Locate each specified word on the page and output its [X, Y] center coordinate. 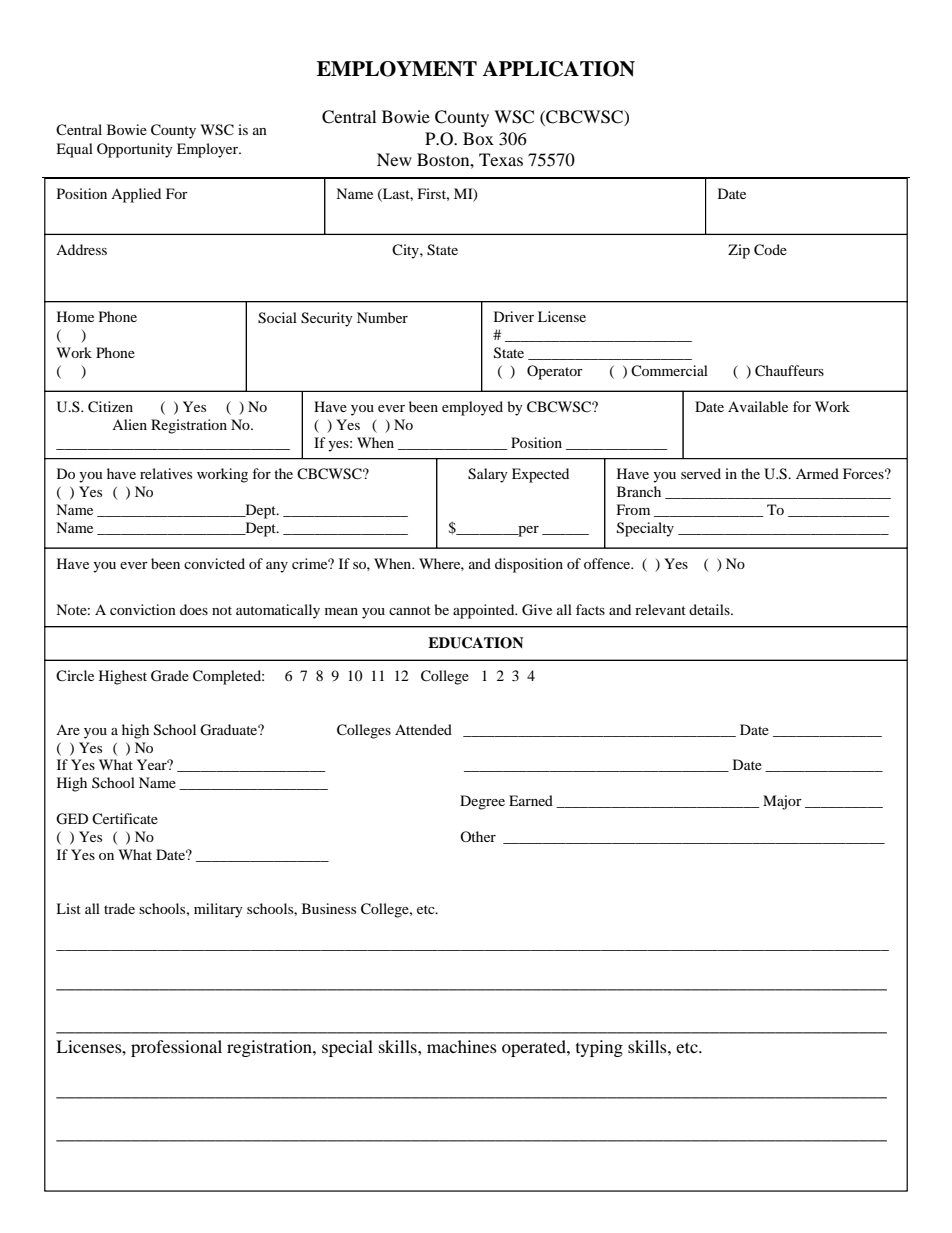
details [710, 609]
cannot [410, 610]
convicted [214, 563]
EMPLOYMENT [397, 69]
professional [176, 1048]
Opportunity [135, 150]
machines [462, 1046]
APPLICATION [558, 69]
